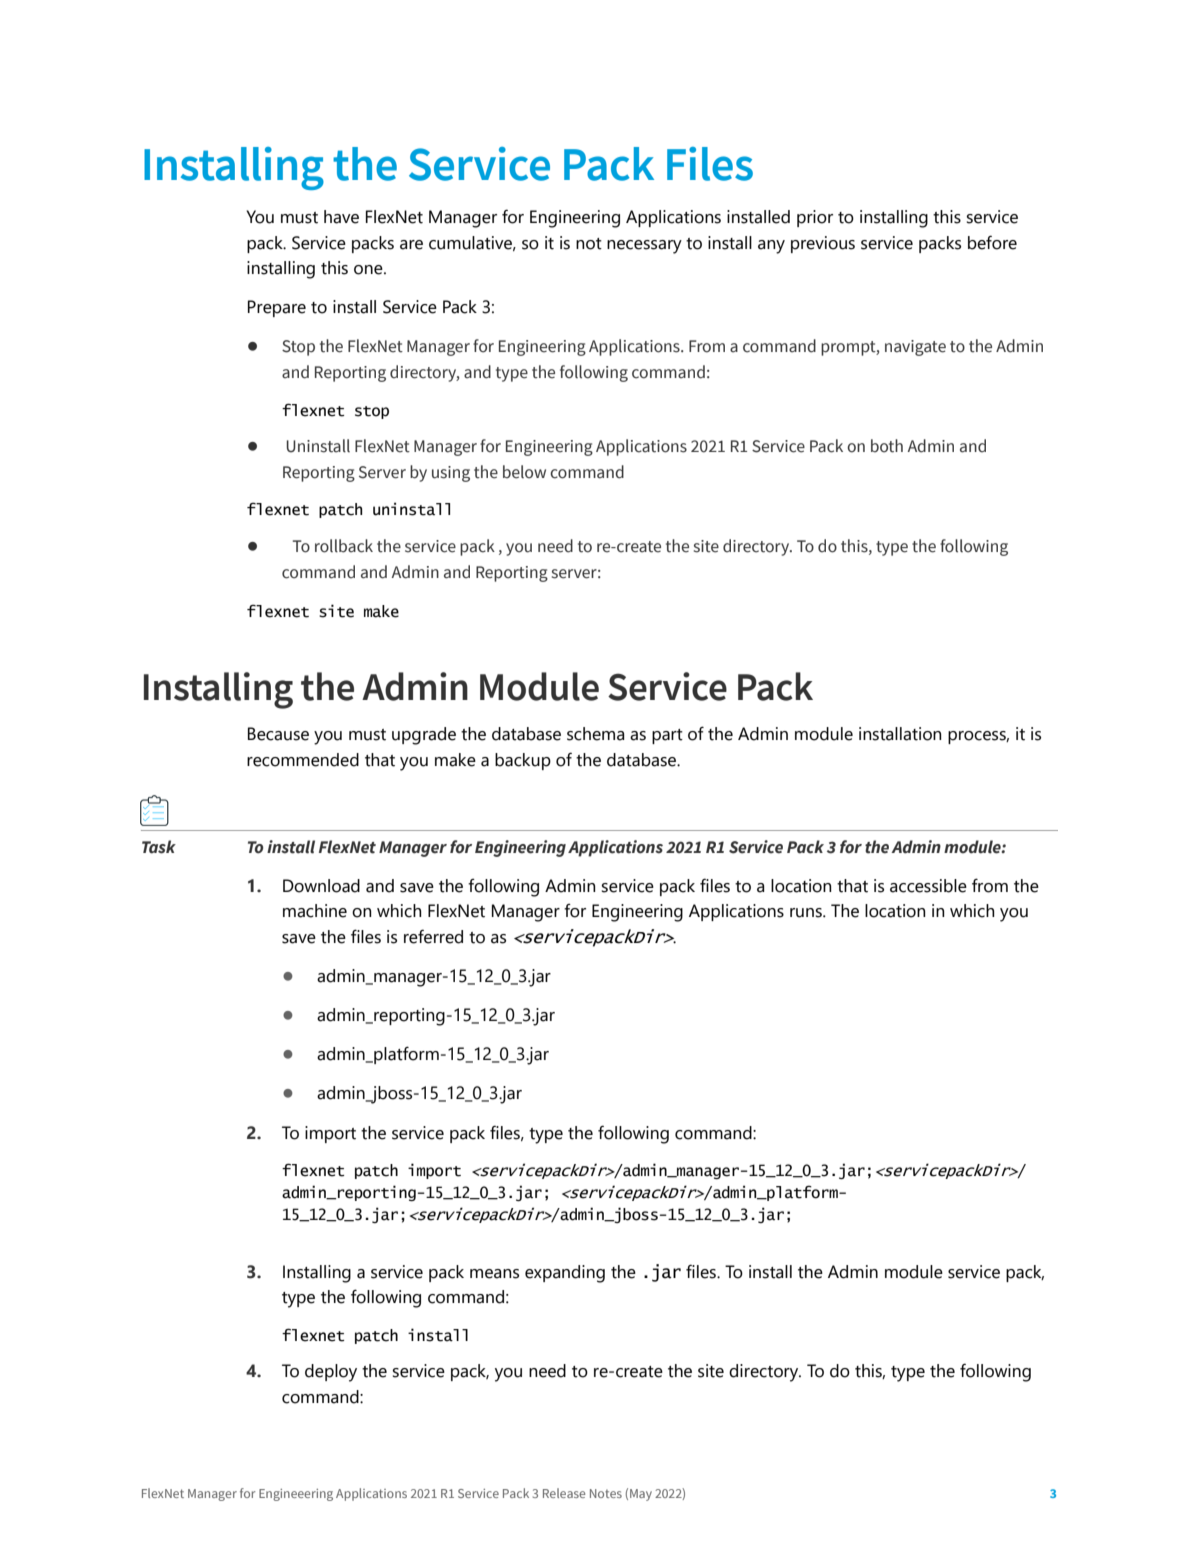  I want to click on accessible, so click(928, 886).
